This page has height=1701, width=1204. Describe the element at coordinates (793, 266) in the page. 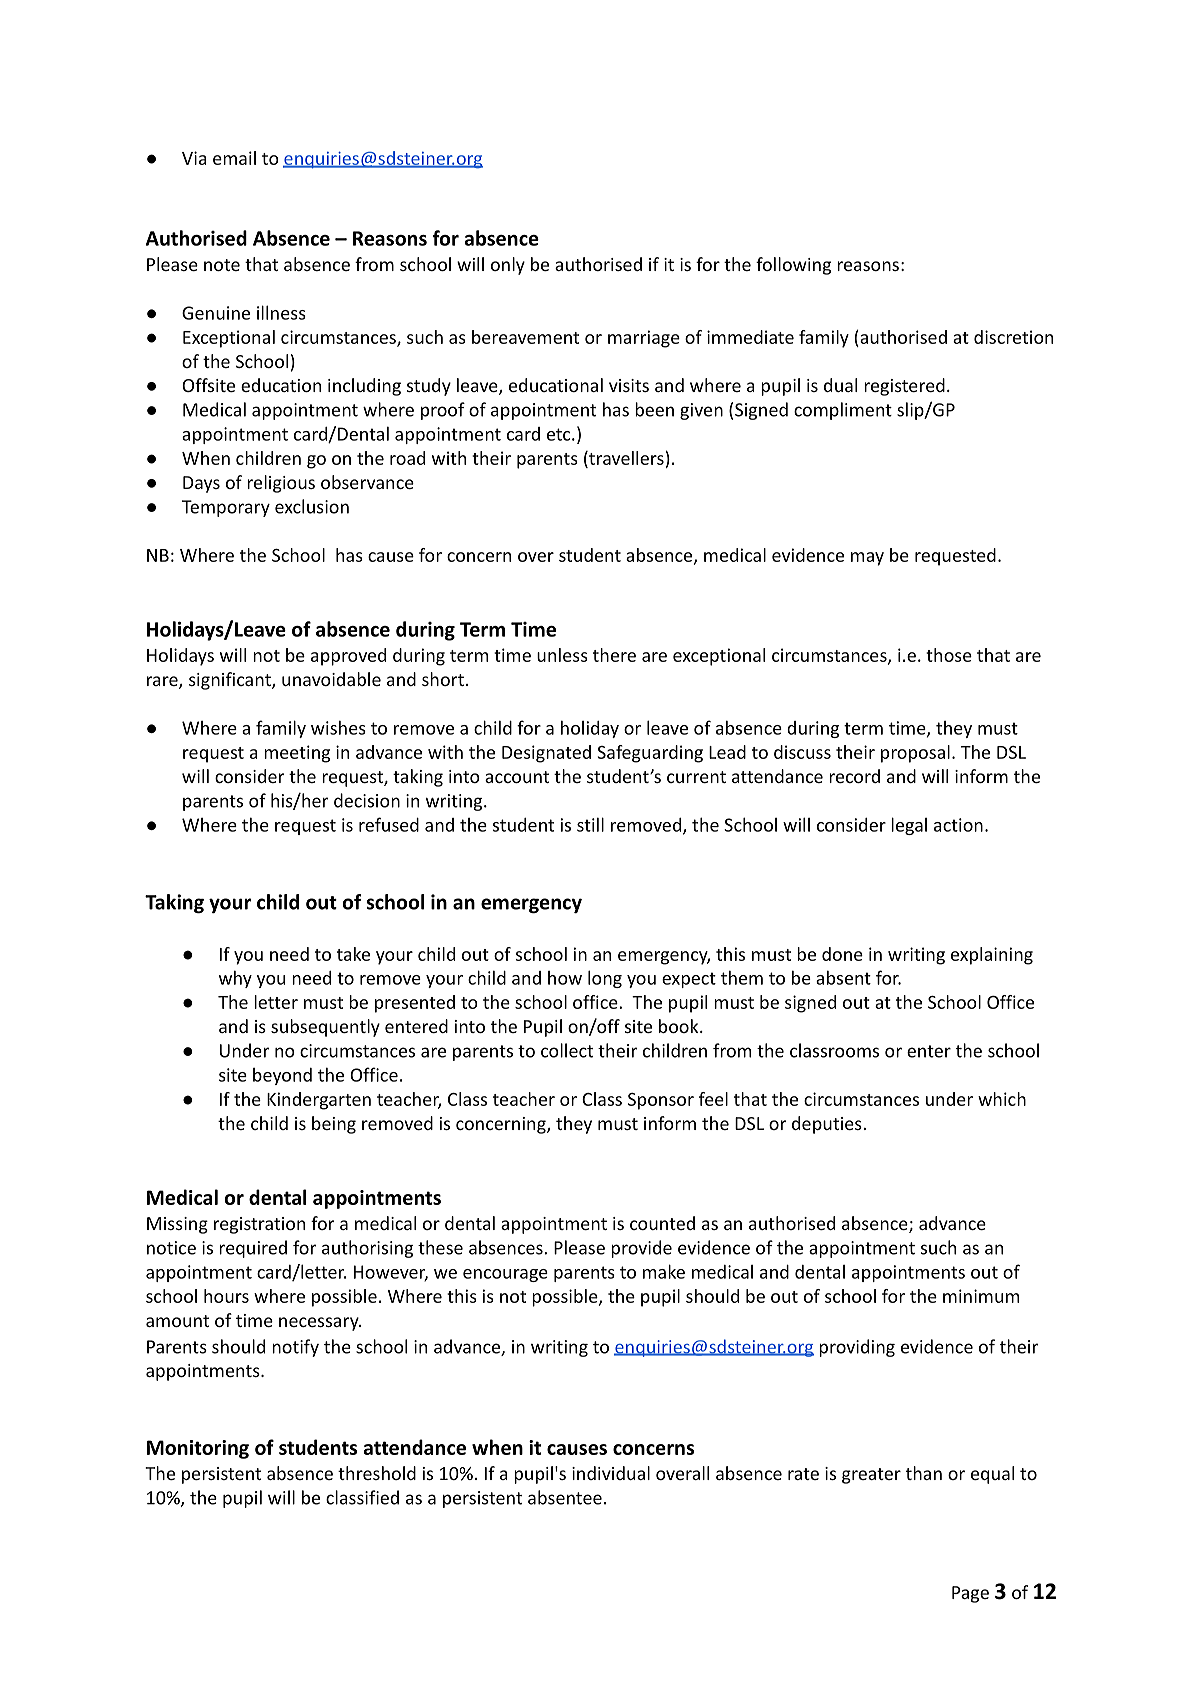

I see `following` at that location.
